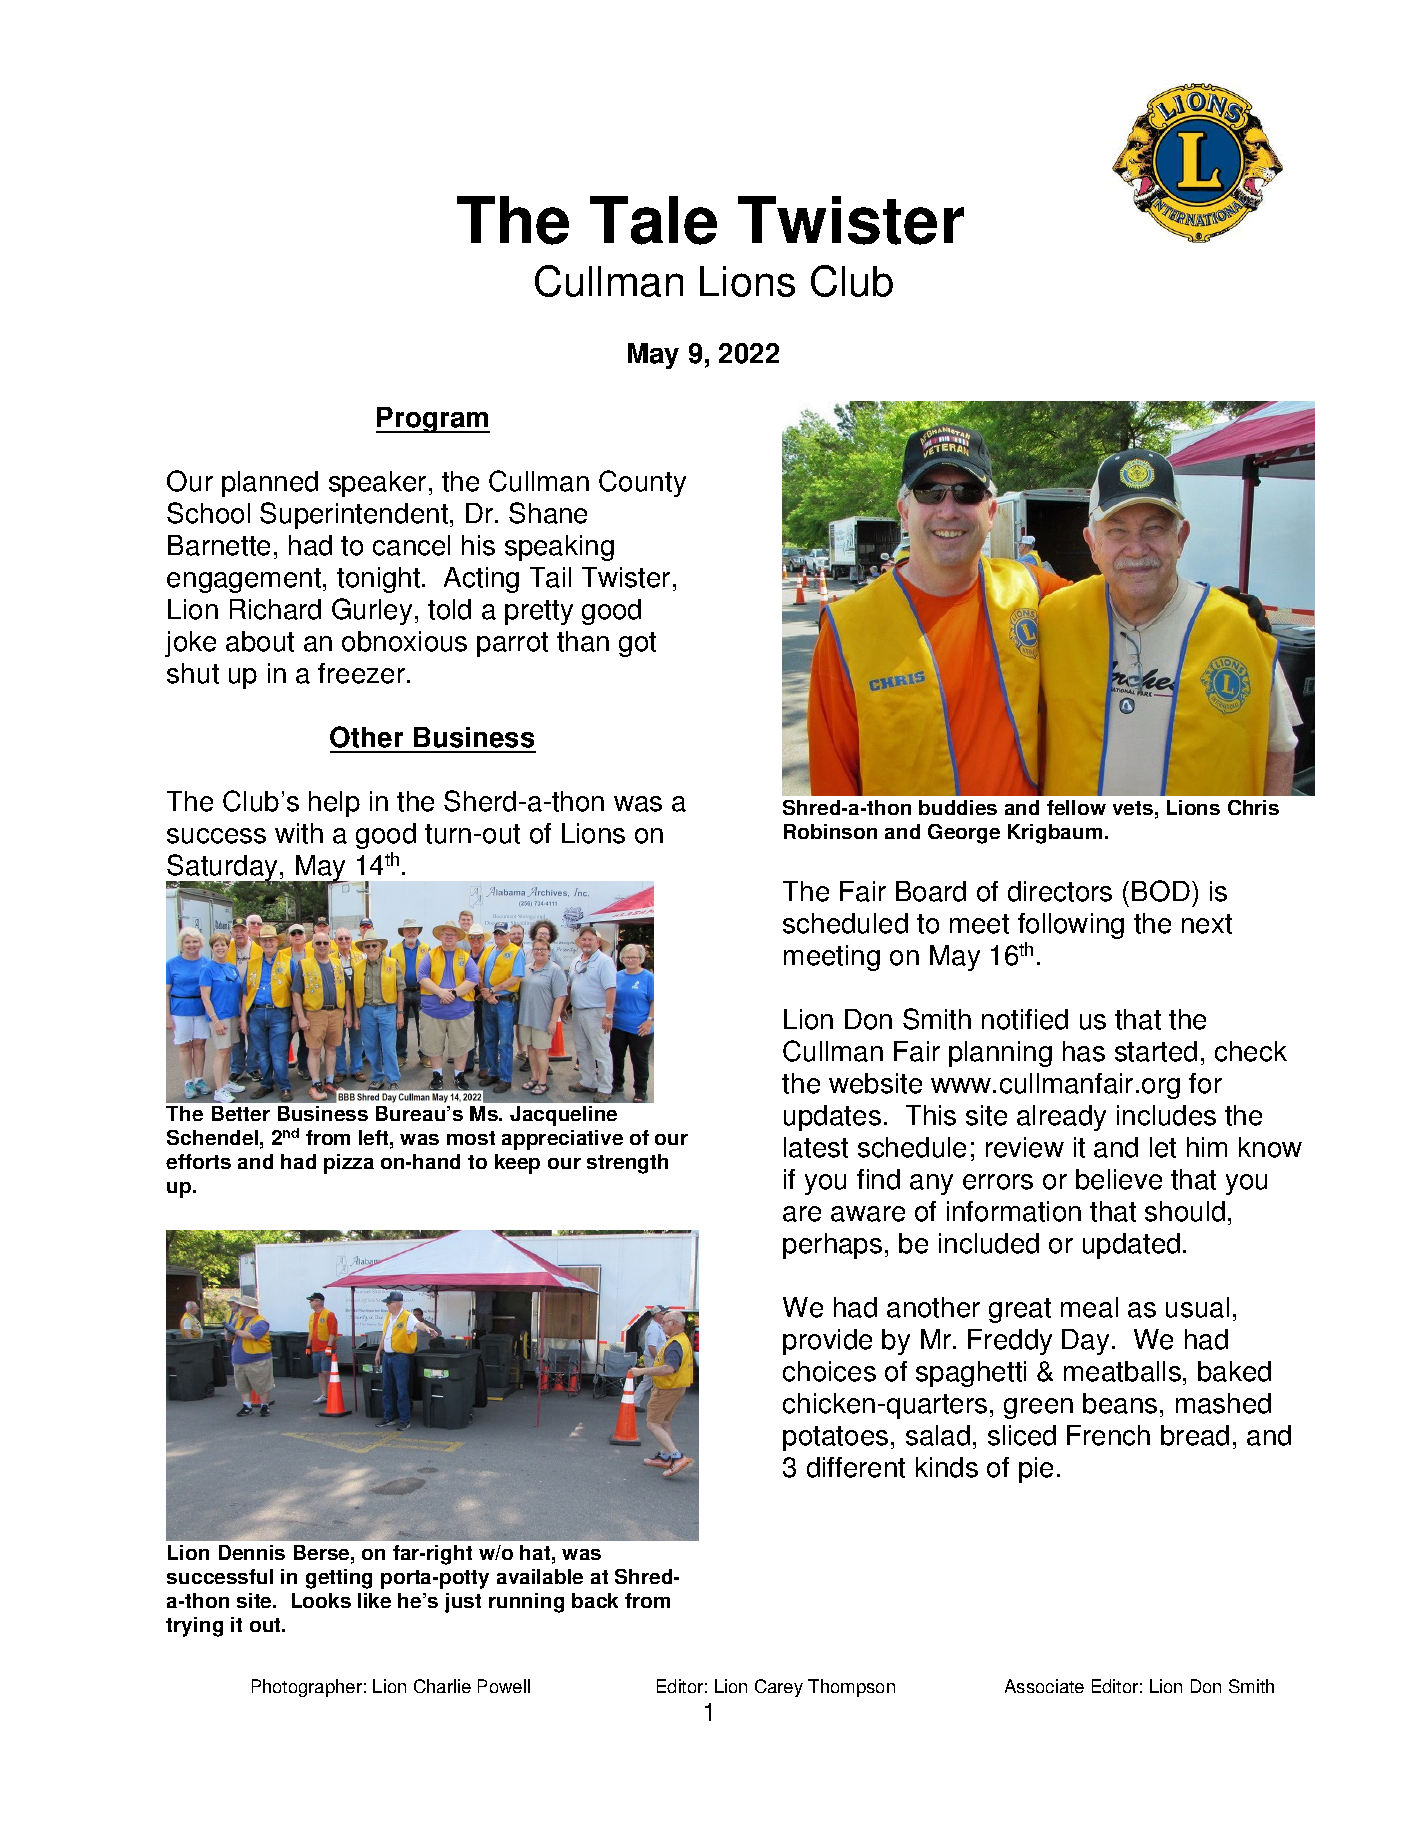 The image size is (1419, 1837). Describe the element at coordinates (433, 420) in the document. I see `Program` at that location.
